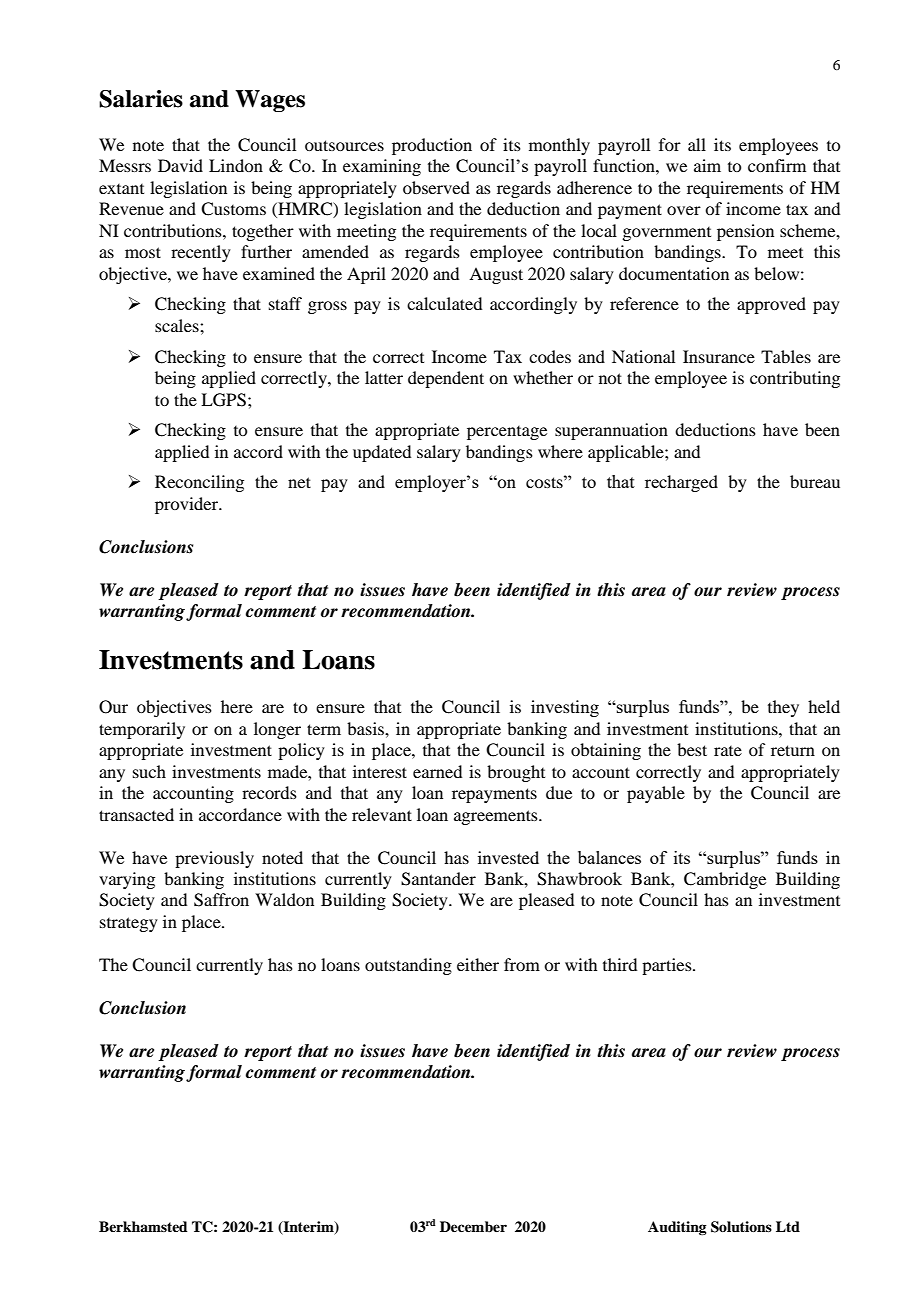  What do you see at coordinates (692, 749) in the screenshot?
I see `best` at bounding box center [692, 749].
